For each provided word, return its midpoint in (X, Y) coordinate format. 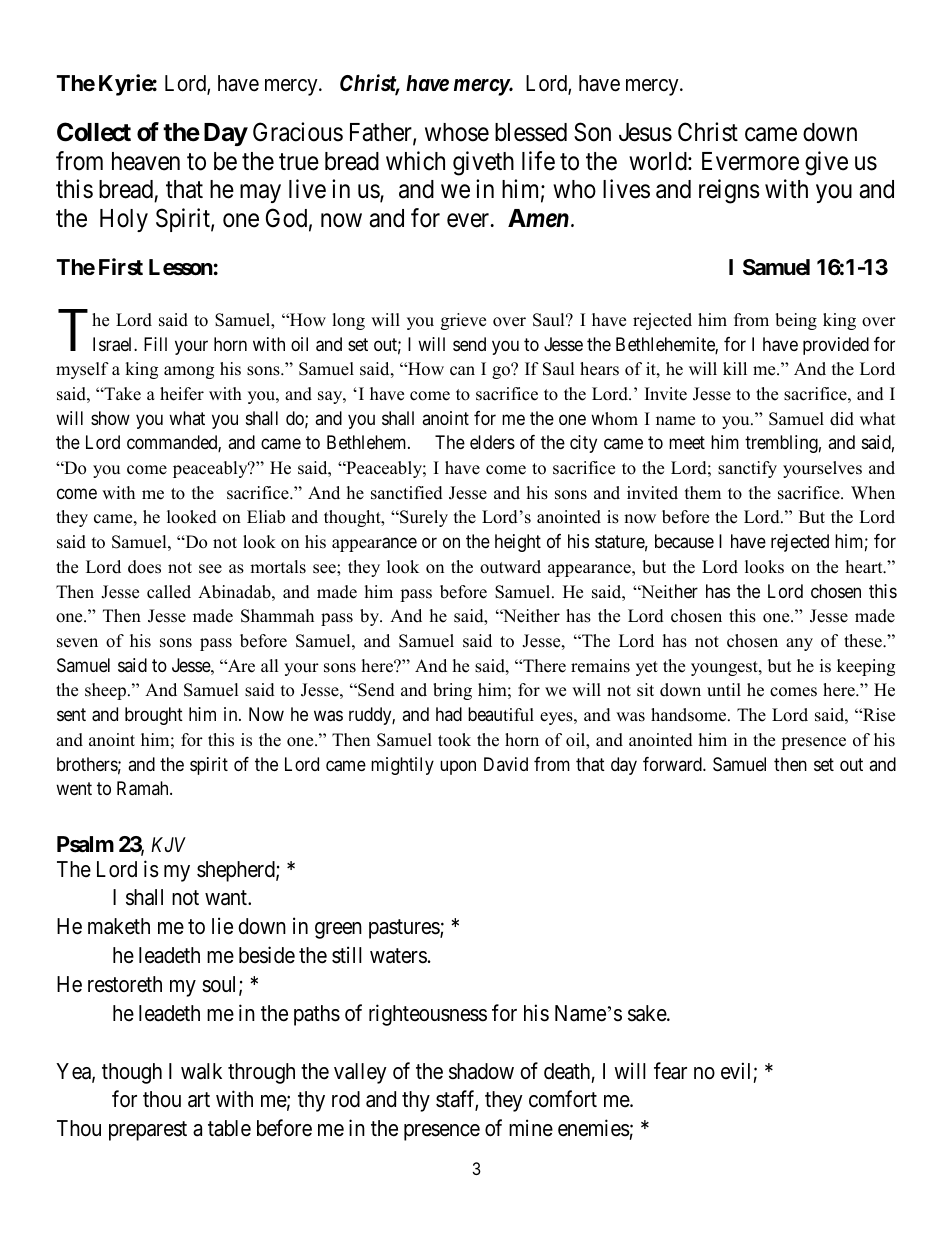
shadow (481, 1071)
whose (457, 132)
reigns (729, 192)
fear (670, 1071)
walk (201, 1071)
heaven (146, 161)
